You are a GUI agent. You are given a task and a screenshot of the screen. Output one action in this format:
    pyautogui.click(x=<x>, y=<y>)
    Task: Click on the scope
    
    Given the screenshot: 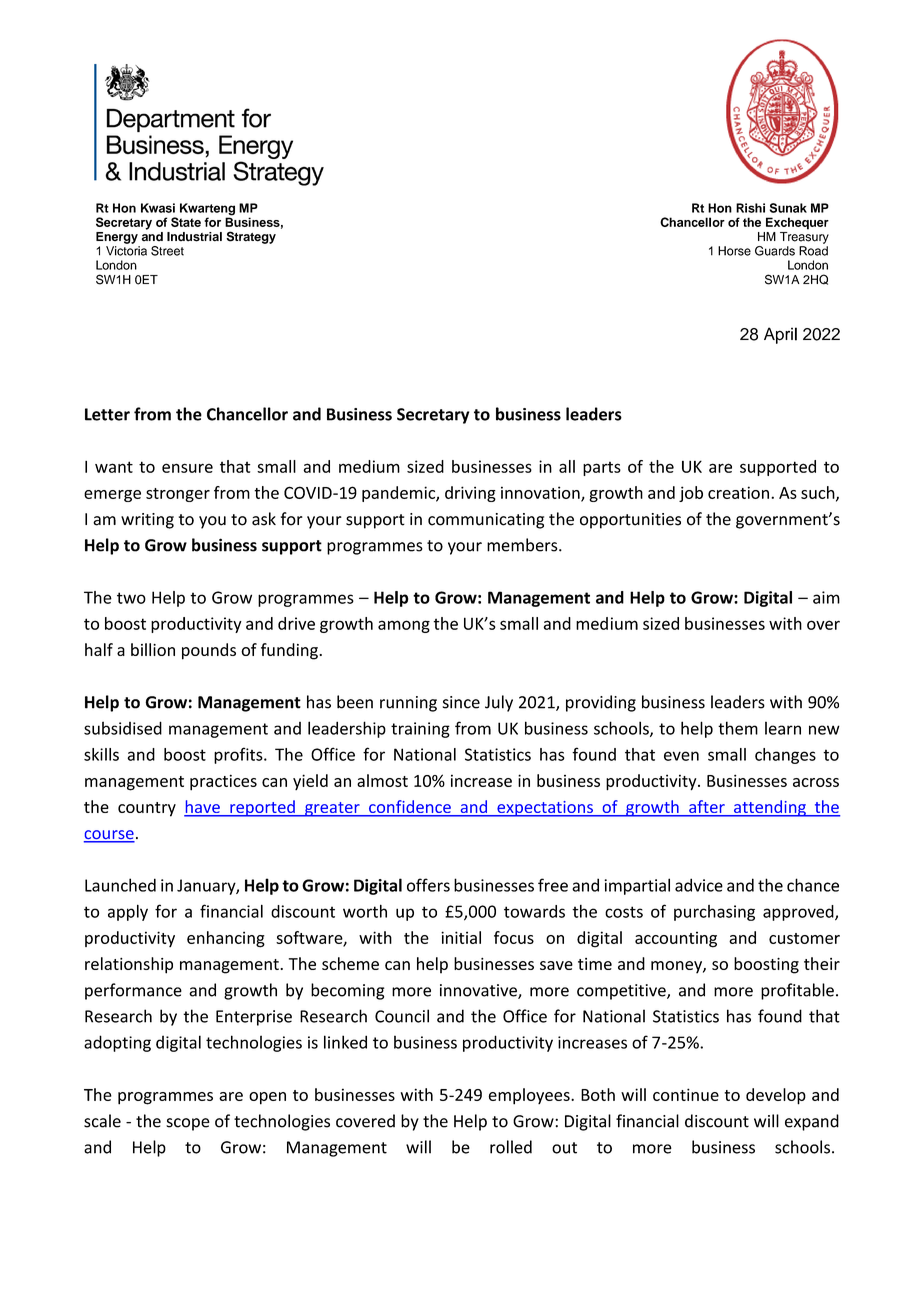 What is the action you would take?
    pyautogui.click(x=188, y=1124)
